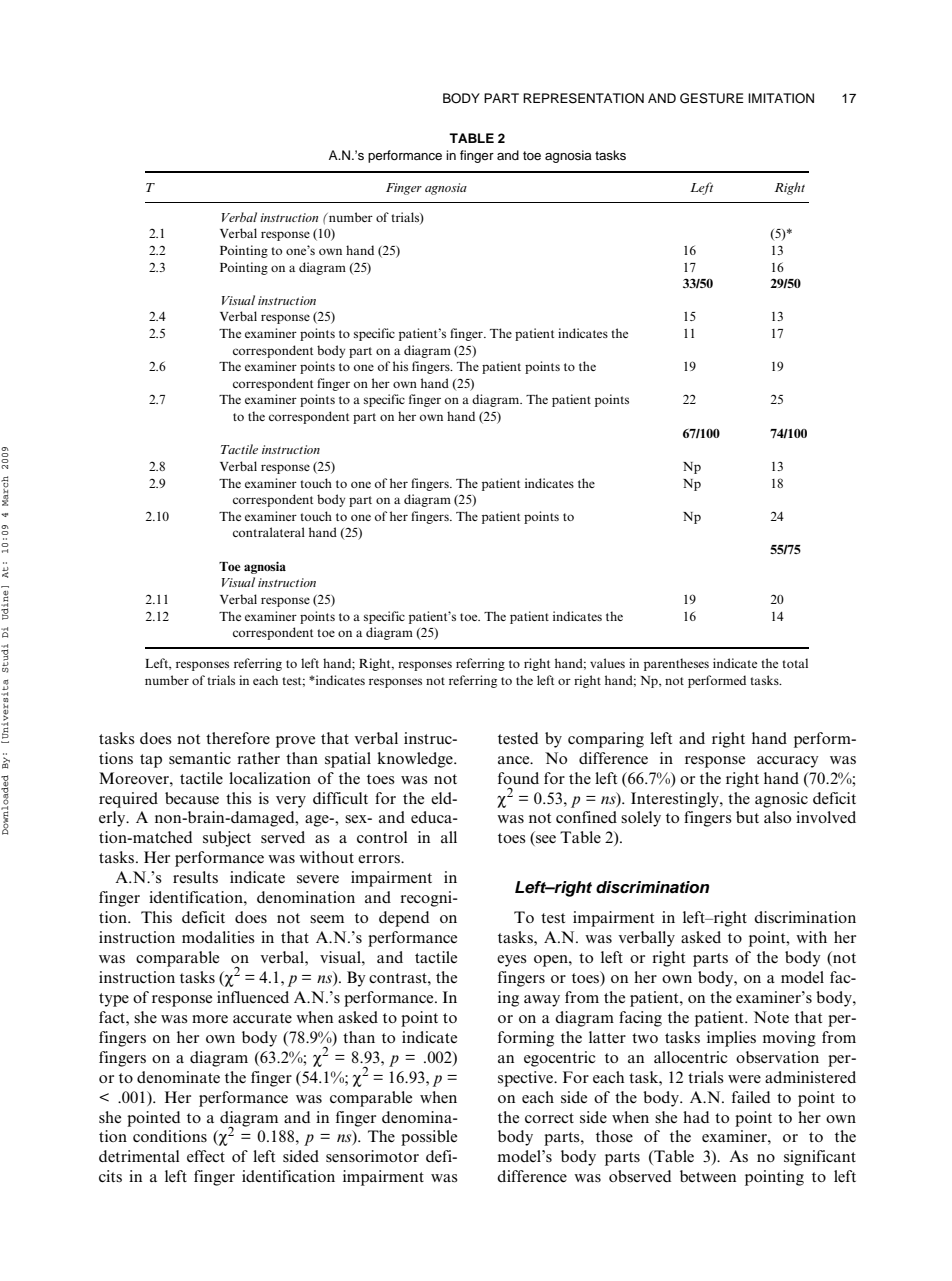  What do you see at coordinates (192, 798) in the document?
I see `because` at bounding box center [192, 798].
